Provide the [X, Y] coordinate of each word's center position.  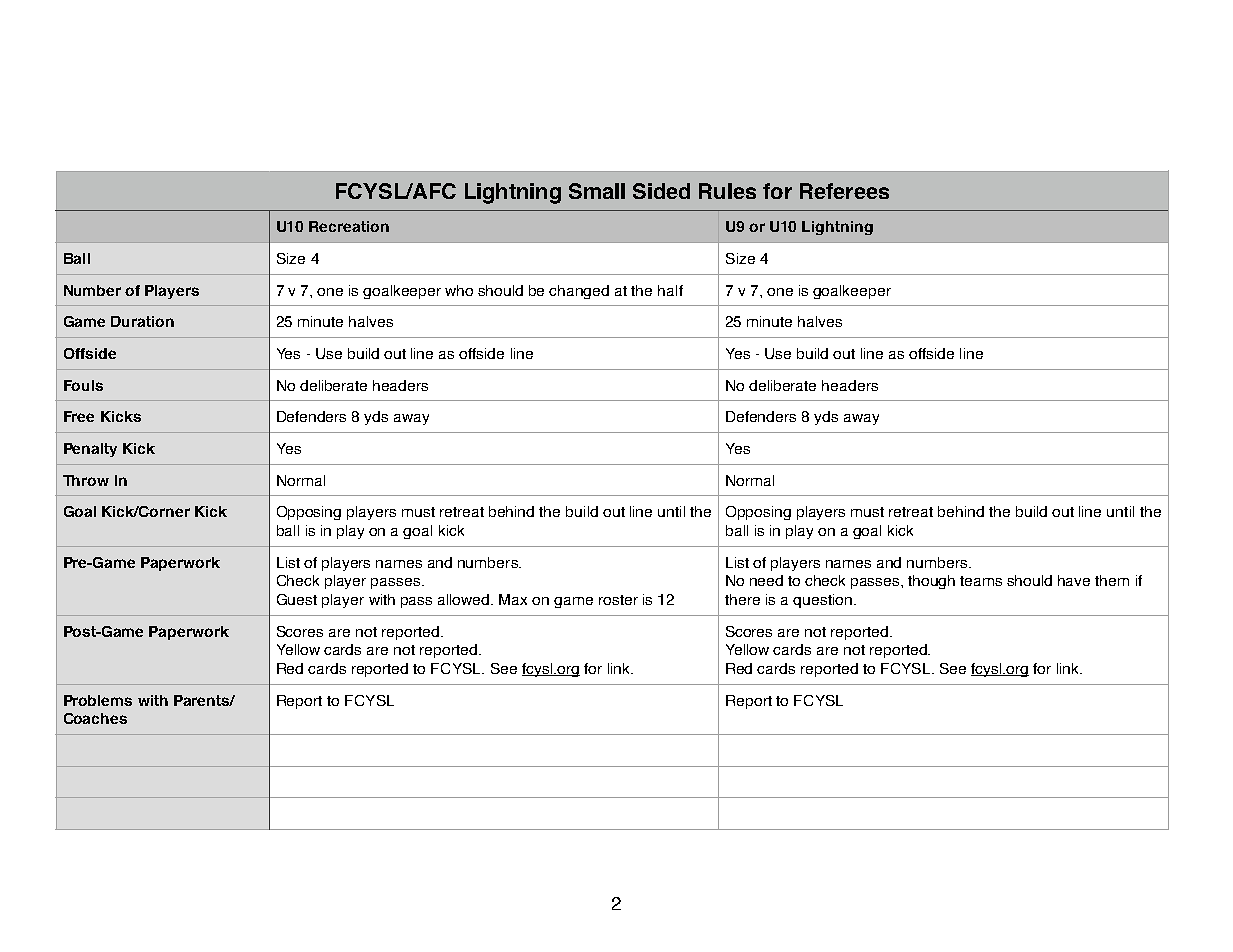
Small [597, 191]
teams [981, 581]
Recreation [349, 226]
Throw [86, 480]
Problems [98, 700]
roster [618, 600]
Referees [844, 191]
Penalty [90, 450]
